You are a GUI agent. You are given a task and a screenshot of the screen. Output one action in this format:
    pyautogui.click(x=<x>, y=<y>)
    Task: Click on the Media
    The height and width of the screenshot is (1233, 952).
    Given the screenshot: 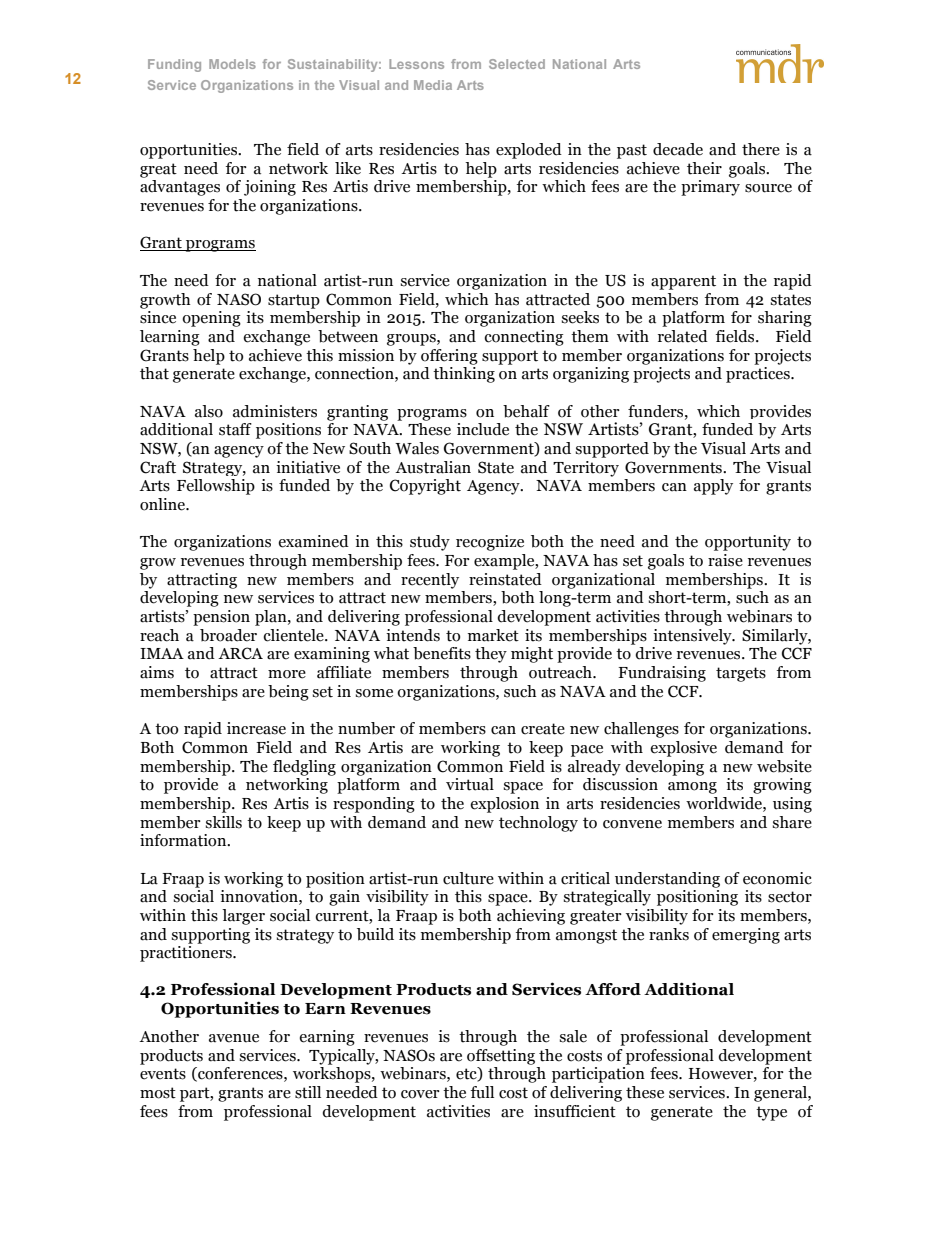 What is the action you would take?
    pyautogui.click(x=433, y=85)
